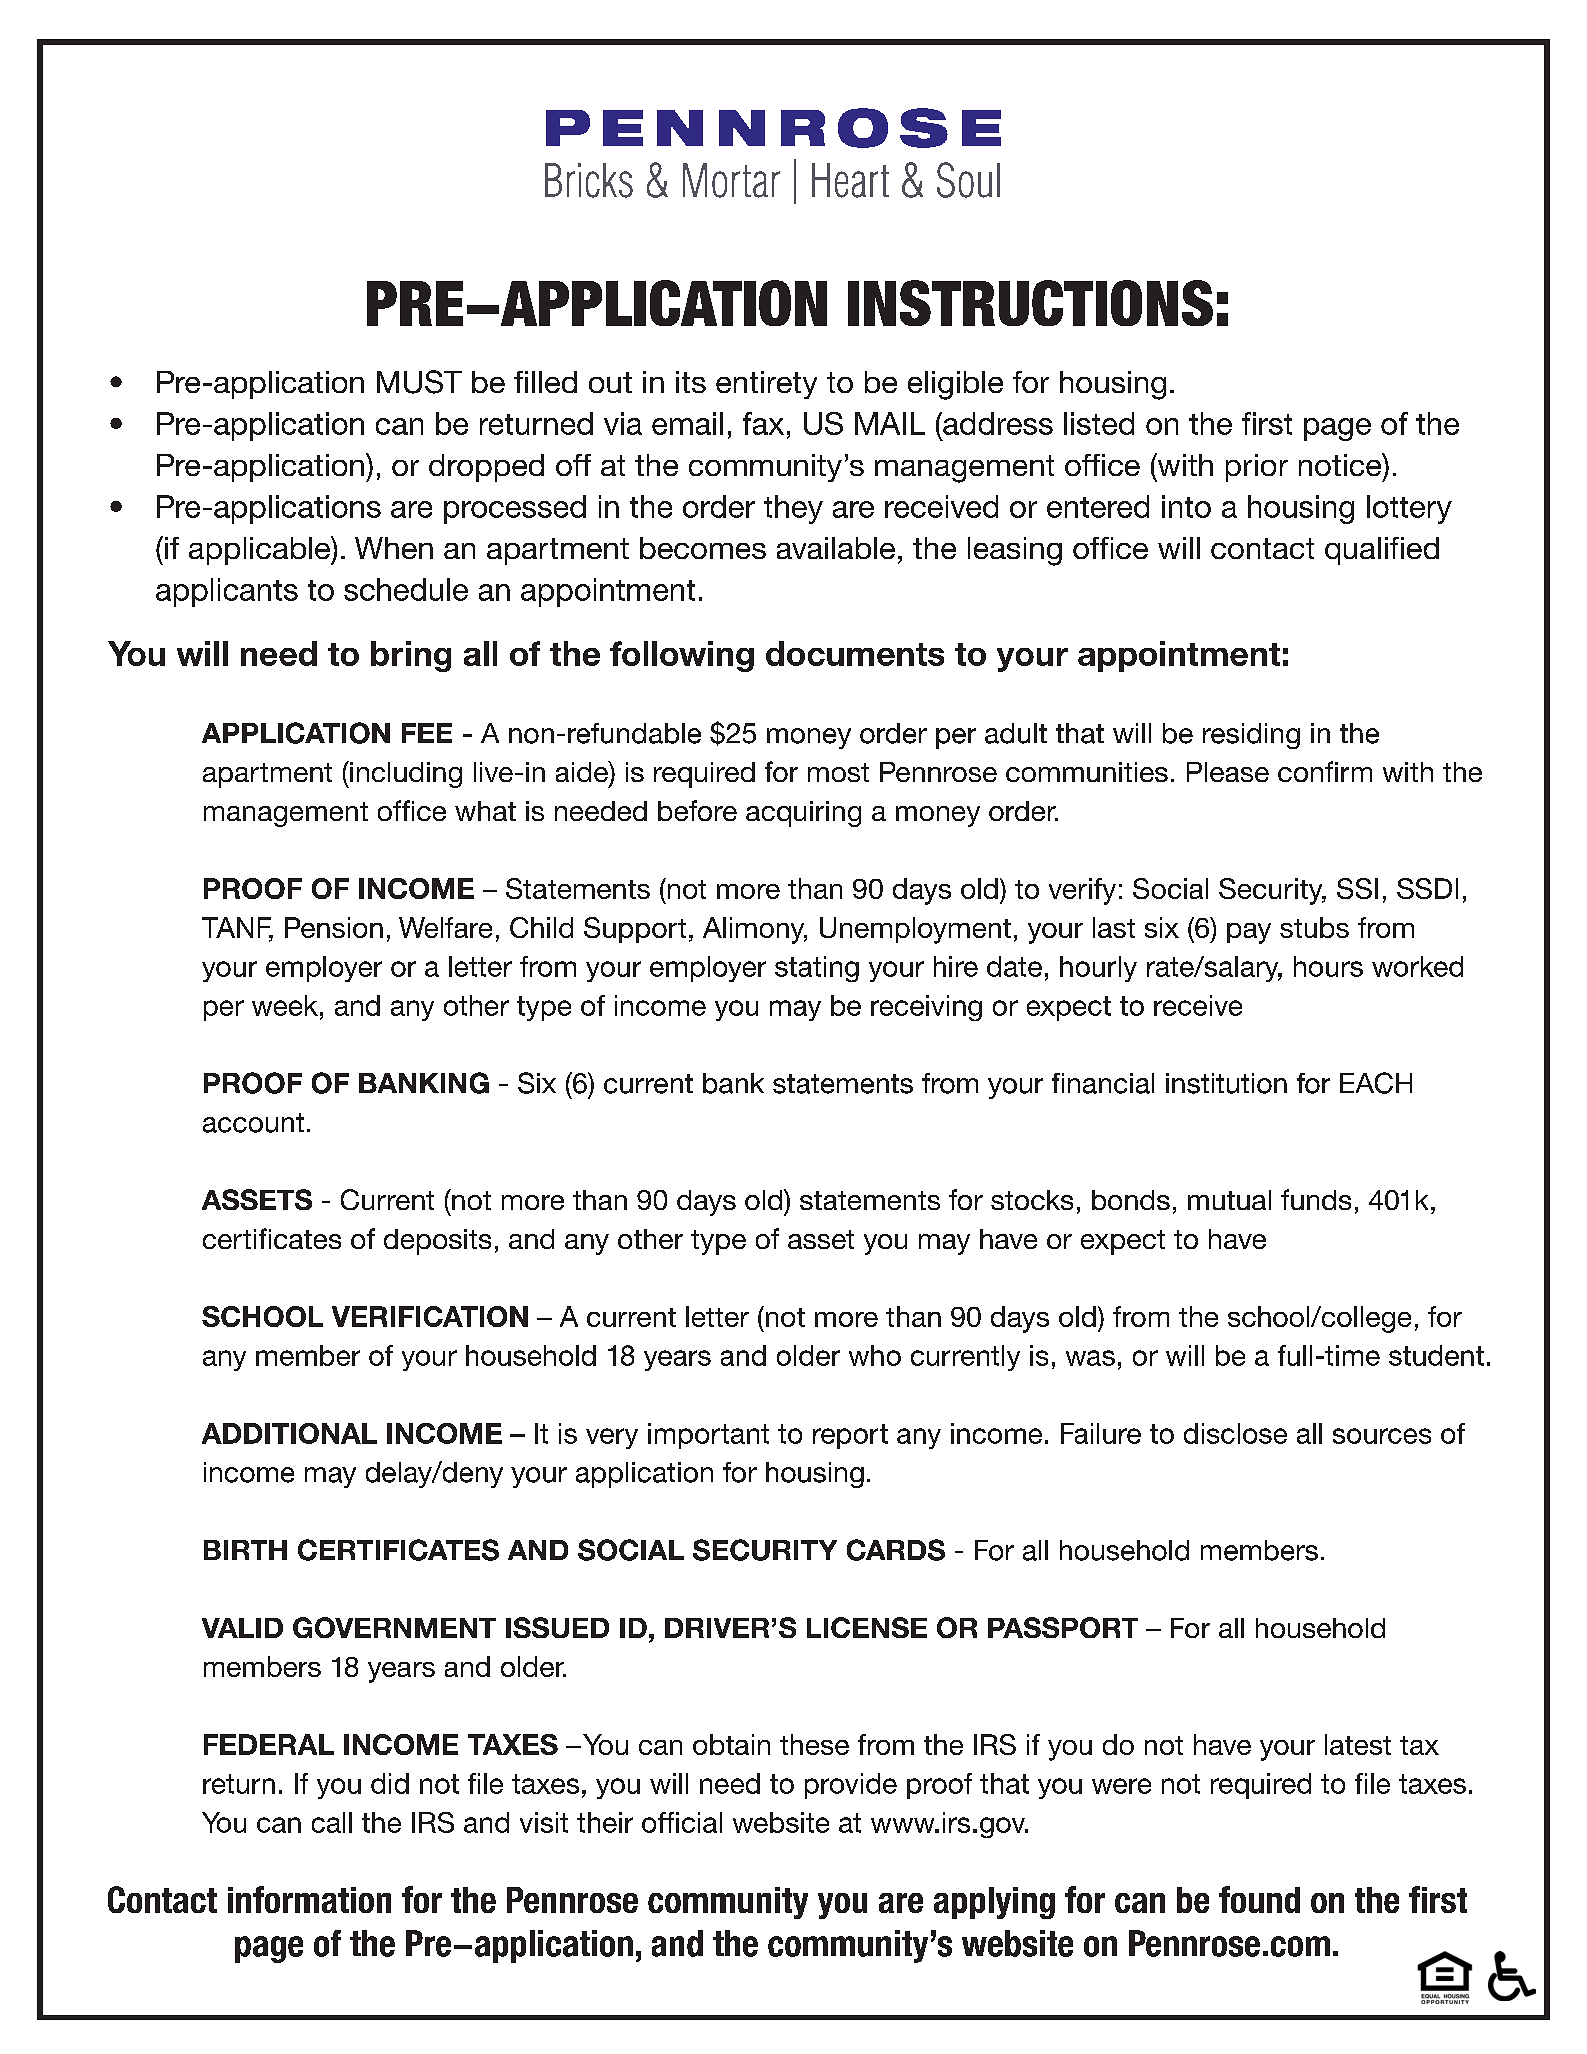  Describe the element at coordinates (851, 1786) in the screenshot. I see `provide` at that location.
